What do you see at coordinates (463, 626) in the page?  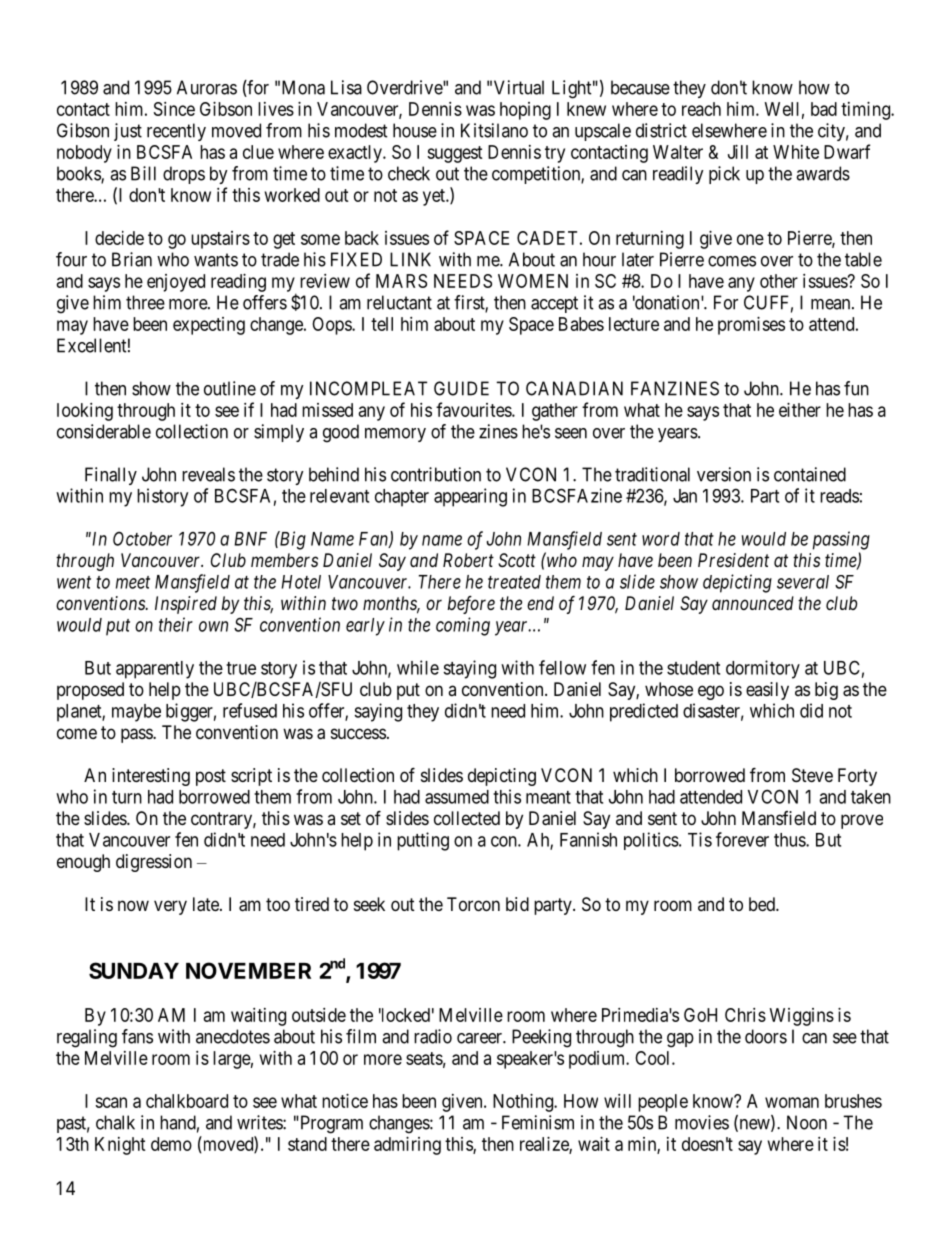 I see `coming` at bounding box center [463, 626].
